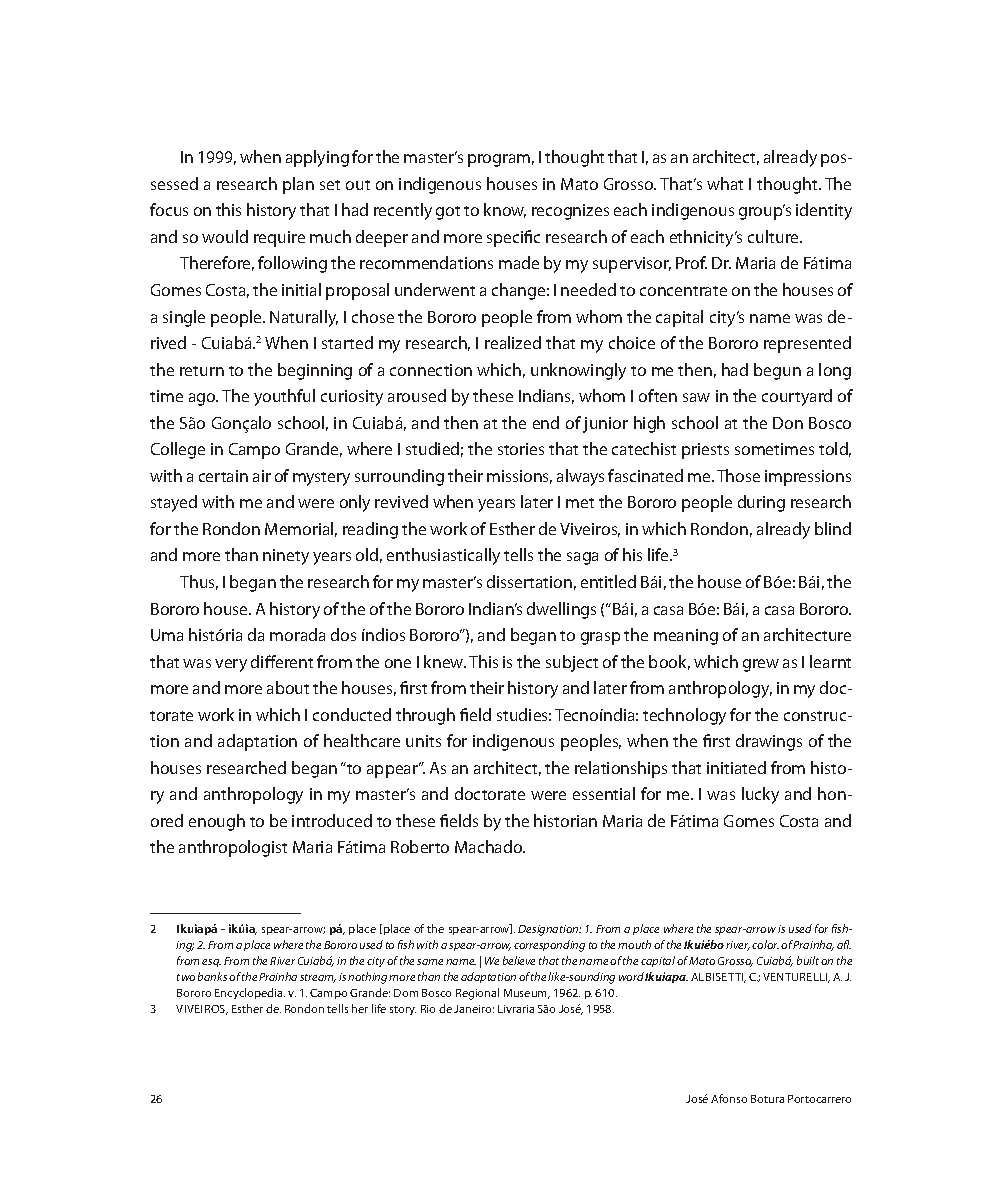 The image size is (1003, 1204). What do you see at coordinates (561, 610) in the screenshot?
I see `dwellings` at bounding box center [561, 610].
